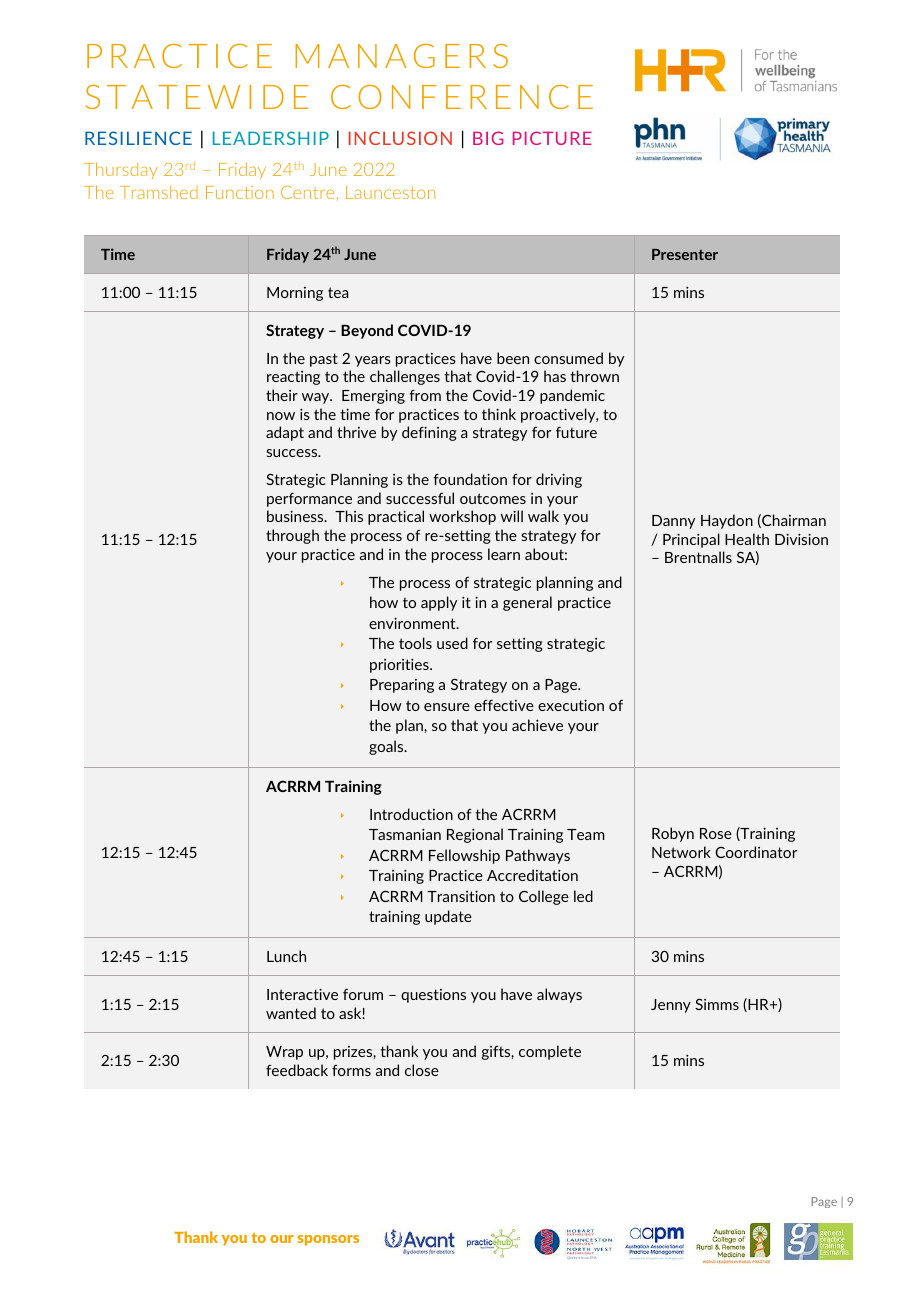  What do you see at coordinates (464, 856) in the image?
I see `Fellowship` at bounding box center [464, 856].
